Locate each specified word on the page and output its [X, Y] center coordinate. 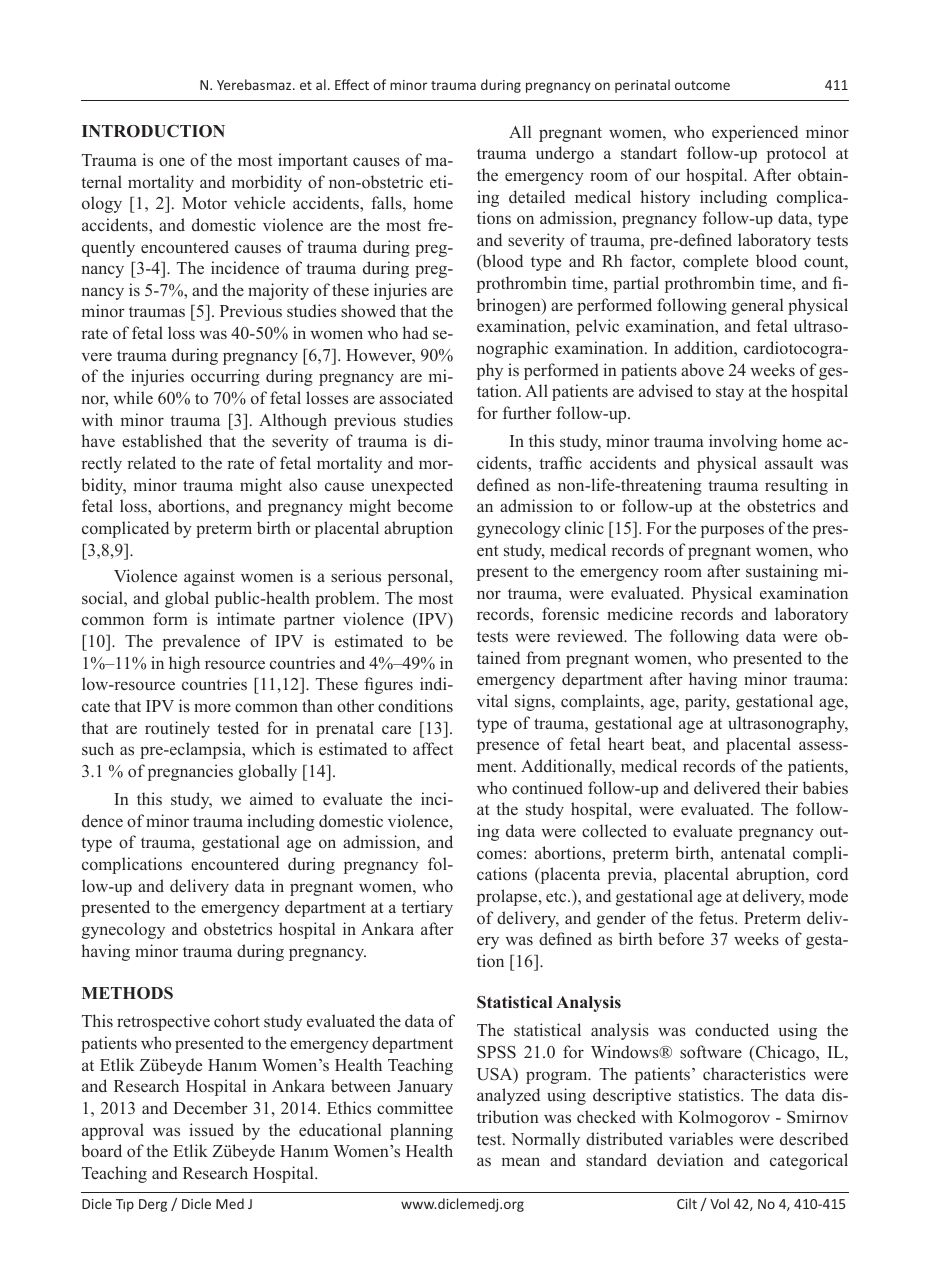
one [172, 162]
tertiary [427, 908]
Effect [352, 84]
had [415, 332]
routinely [177, 729]
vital [492, 700]
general [757, 306]
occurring [225, 377]
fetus [717, 918]
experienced [755, 133]
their [781, 787]
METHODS [127, 993]
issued [211, 1130]
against [209, 577]
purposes [732, 531]
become [425, 506]
